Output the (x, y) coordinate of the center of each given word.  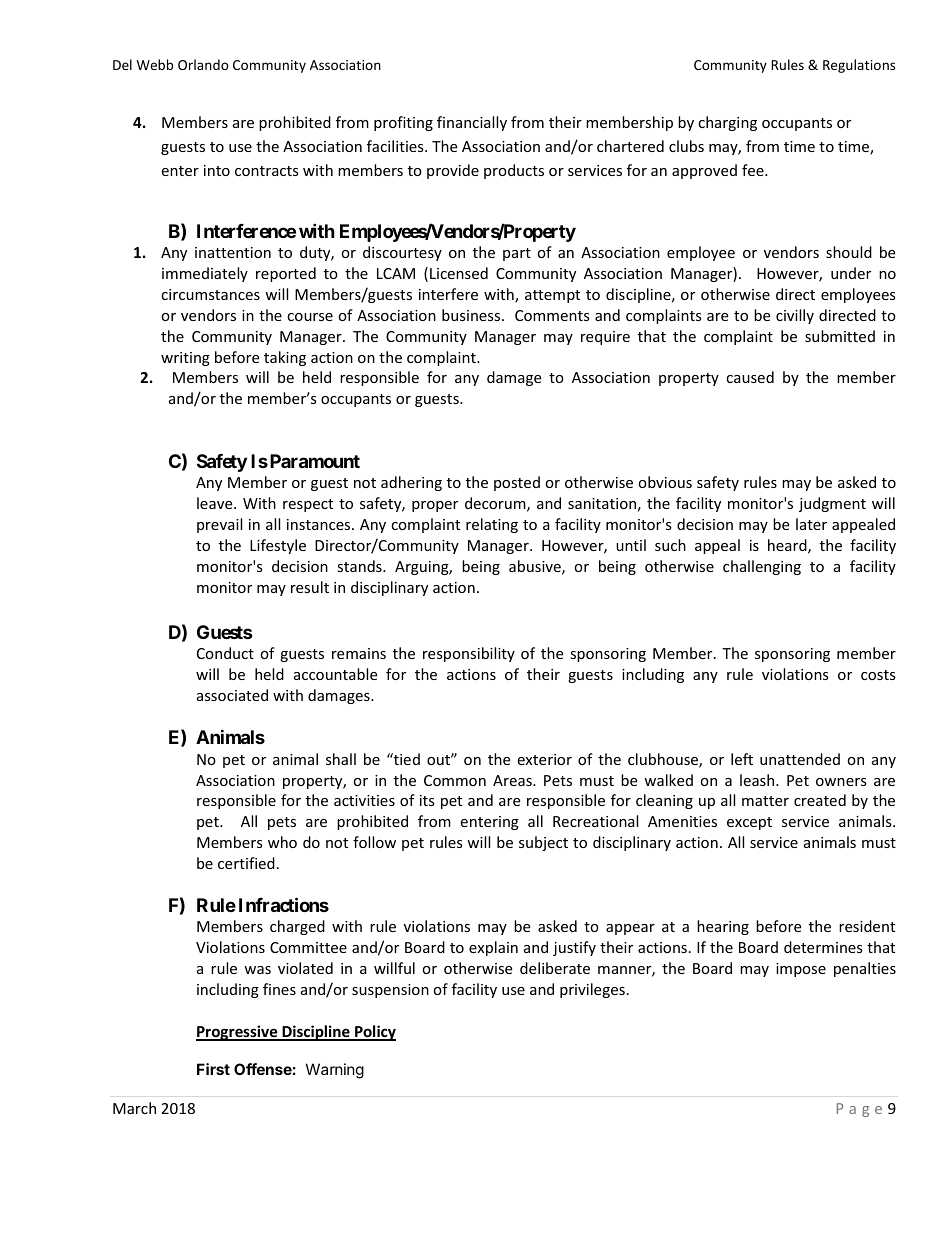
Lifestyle (278, 546)
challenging (762, 567)
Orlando (203, 64)
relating (492, 525)
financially (472, 123)
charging (727, 123)
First (213, 1069)
